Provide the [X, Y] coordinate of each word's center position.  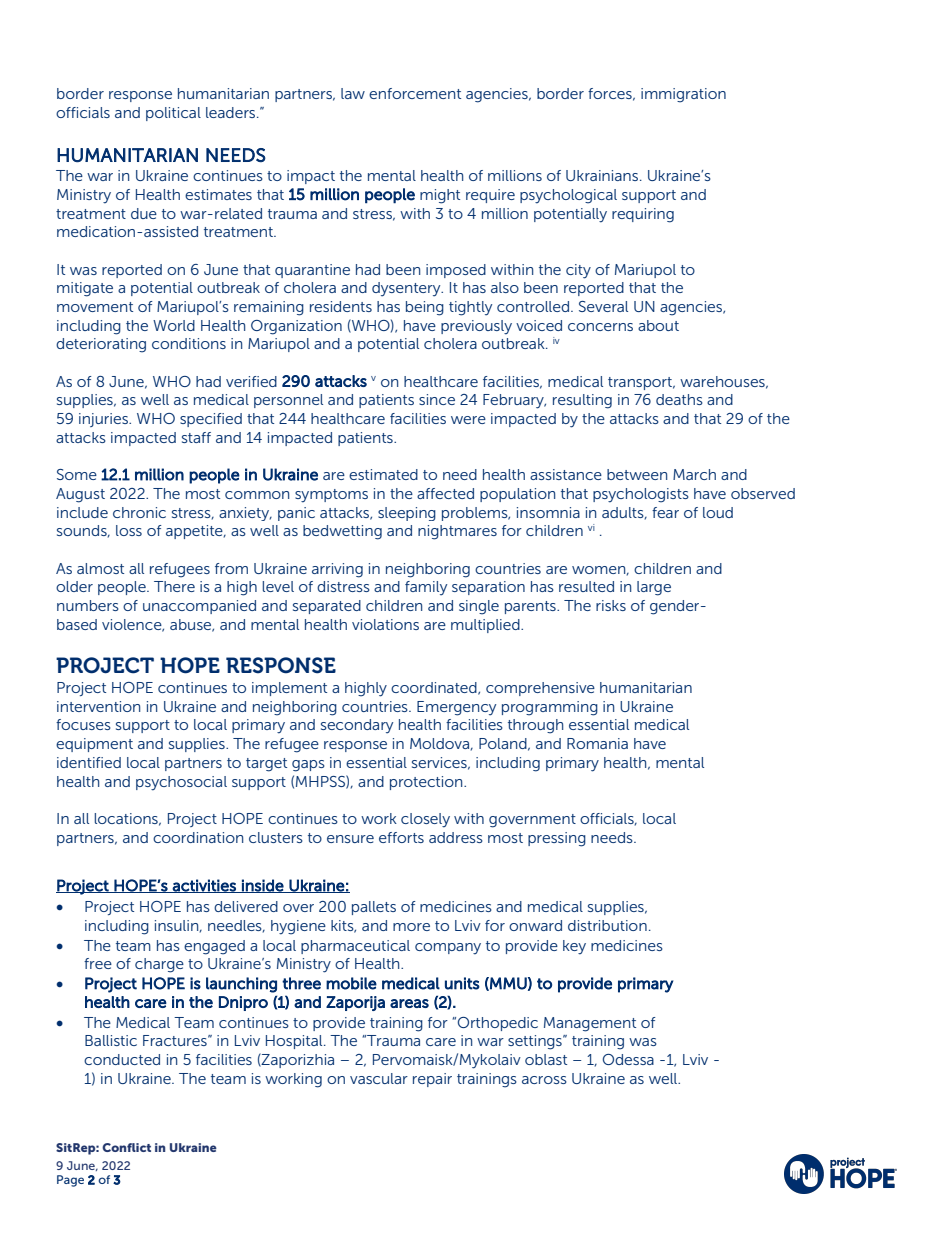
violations [385, 624]
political [173, 114]
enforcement [415, 93]
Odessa [628, 1059]
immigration [683, 95]
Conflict [126, 1147]
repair [432, 1080]
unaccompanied [199, 607]
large [654, 588]
